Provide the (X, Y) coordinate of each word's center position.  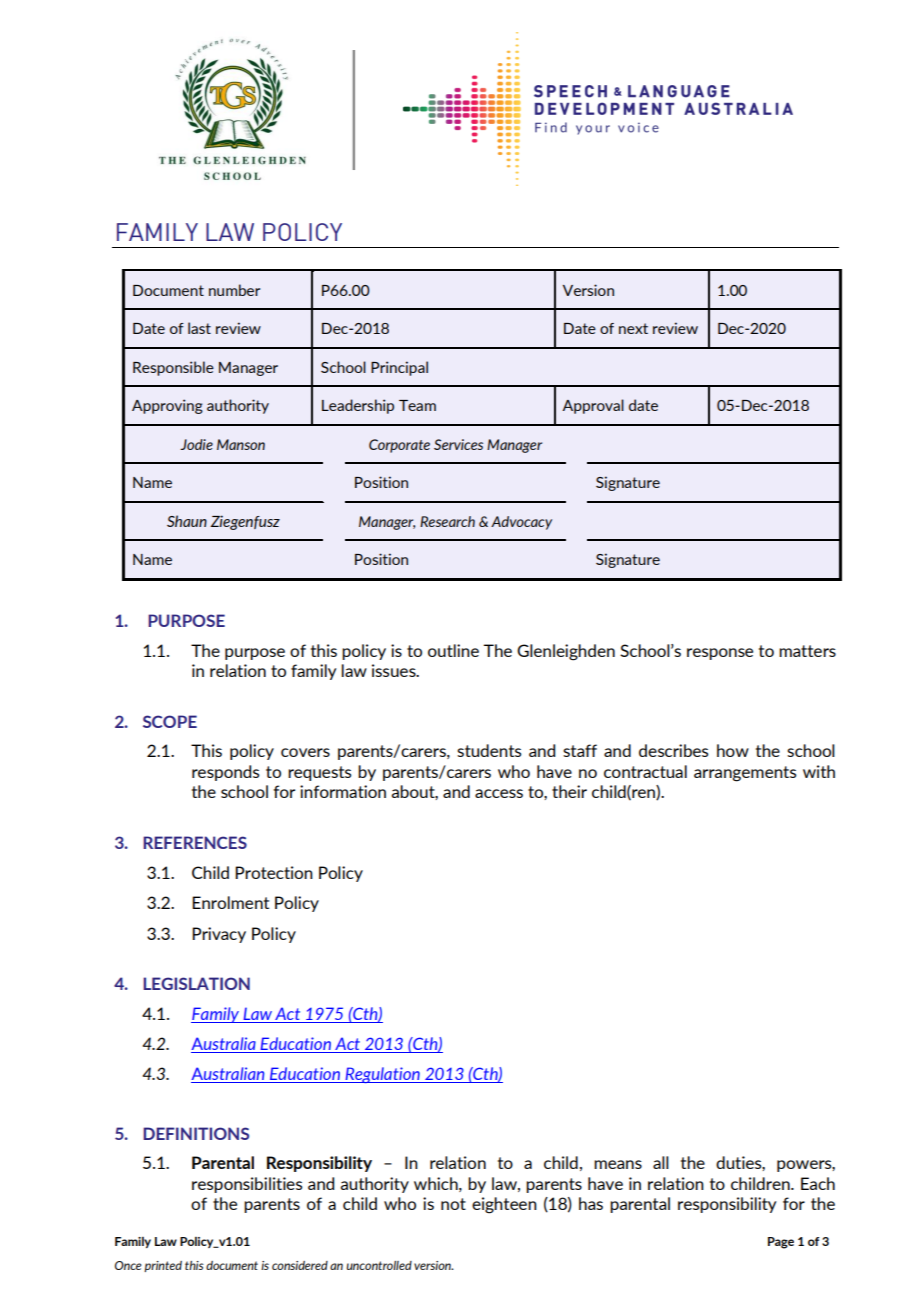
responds (225, 773)
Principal (399, 368)
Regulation (382, 1075)
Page (781, 1243)
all (661, 1162)
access (499, 793)
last (199, 328)
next (633, 328)
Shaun (187, 521)
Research (447, 521)
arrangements (745, 774)
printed (163, 1266)
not (453, 1204)
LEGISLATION (196, 983)
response (720, 654)
